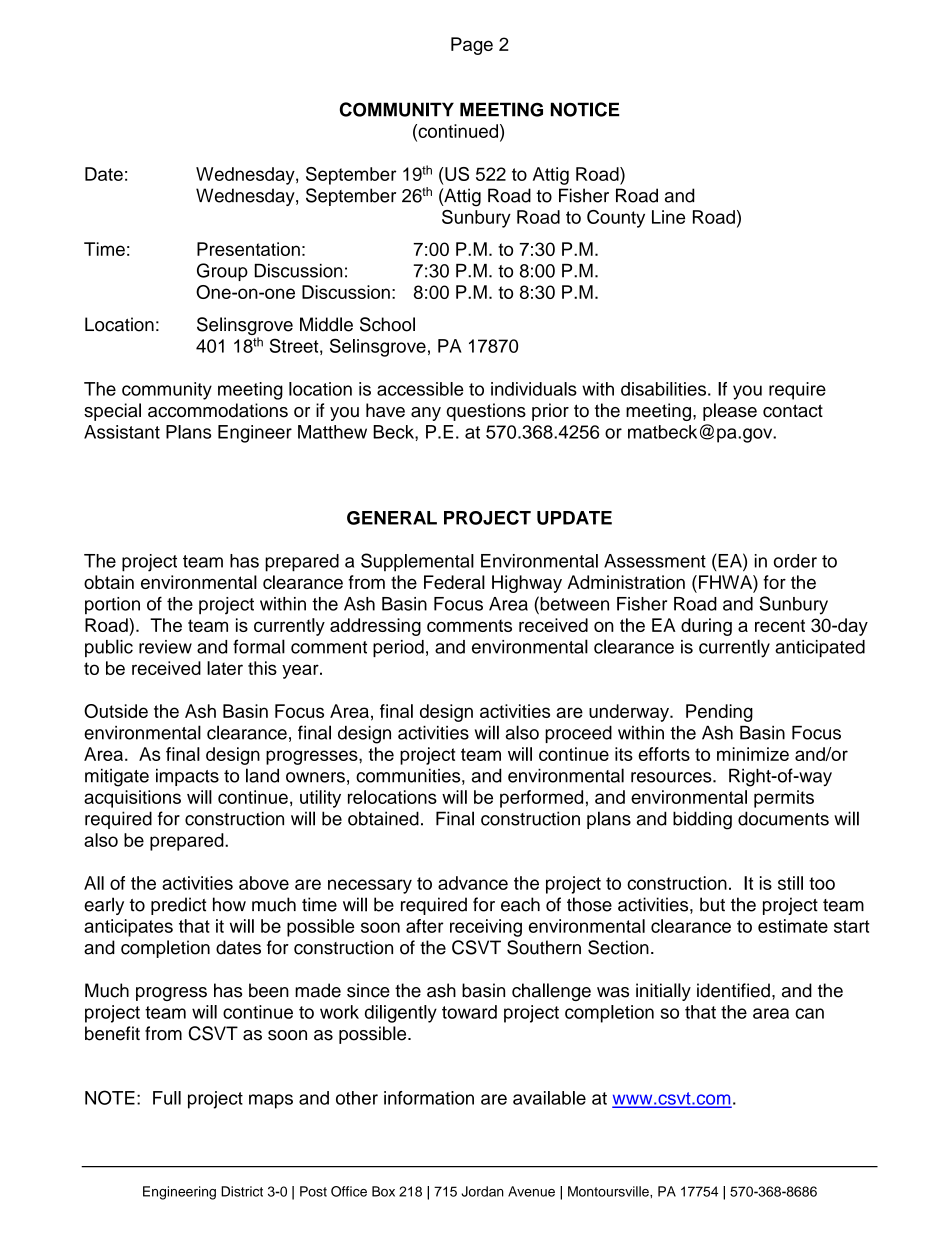  Describe the element at coordinates (248, 249) in the screenshot. I see `Presentation` at that location.
